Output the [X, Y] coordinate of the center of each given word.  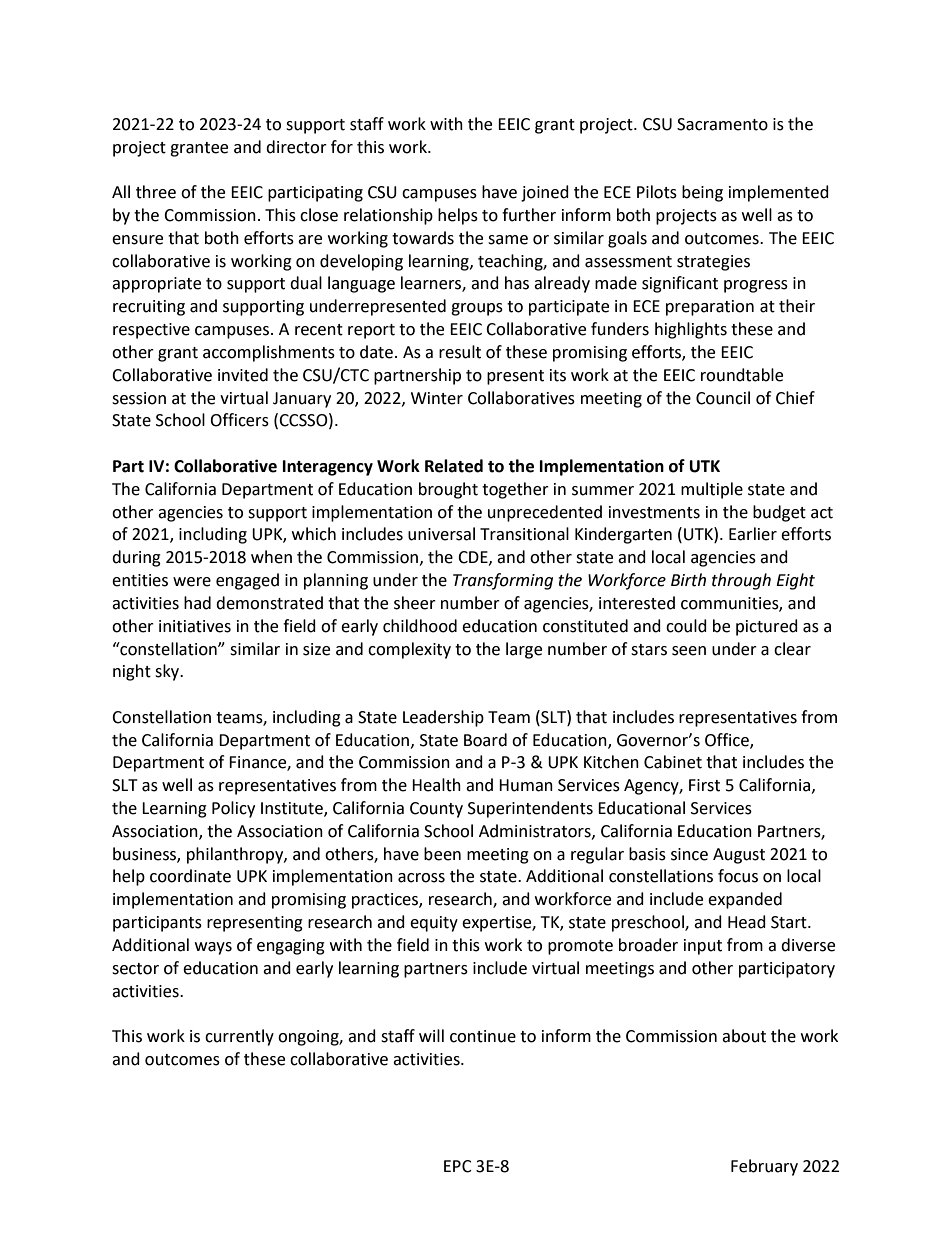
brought [448, 490]
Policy [233, 809]
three [156, 192]
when [271, 557]
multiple [712, 490]
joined [545, 193]
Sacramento [722, 124]
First [704, 785]
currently [239, 1037]
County [436, 810]
